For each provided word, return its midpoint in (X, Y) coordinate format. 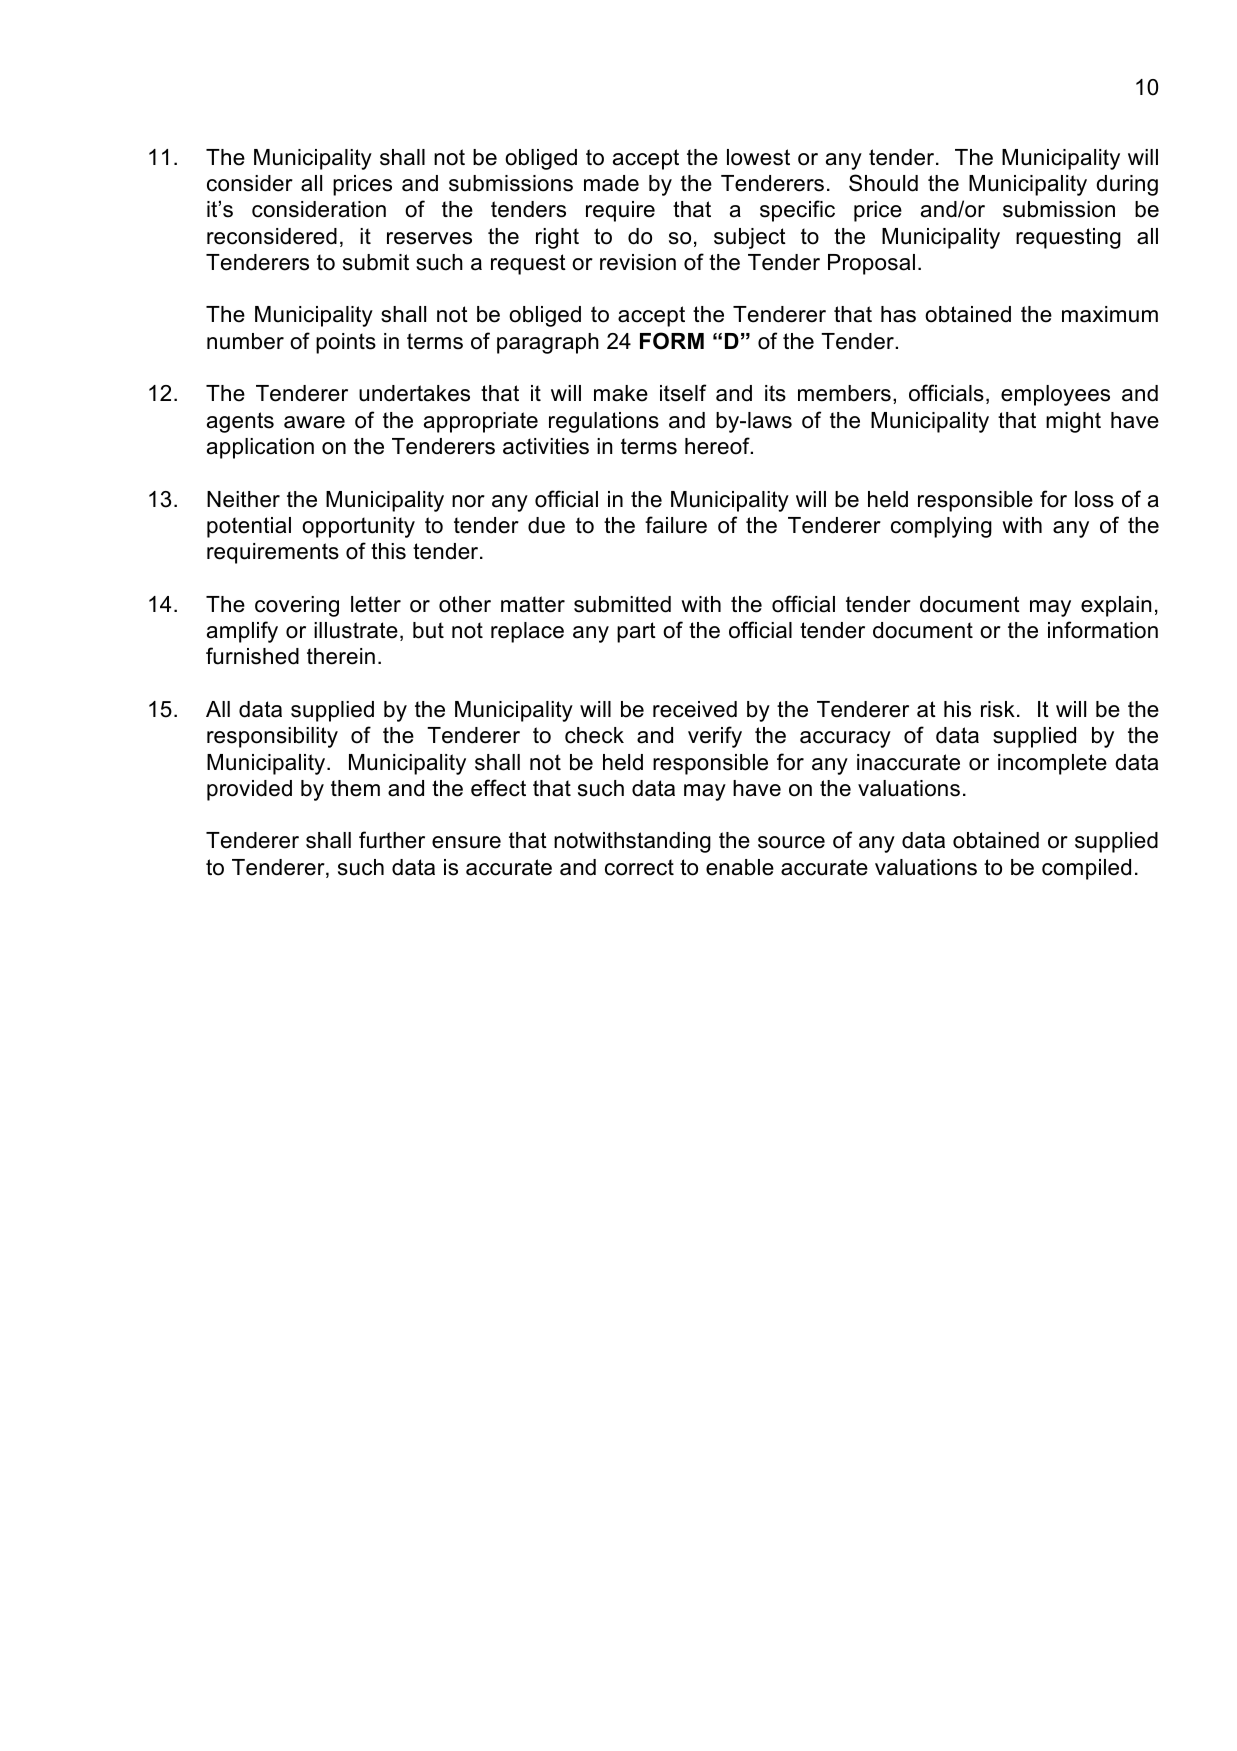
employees (1055, 395)
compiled (1086, 869)
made (611, 183)
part (636, 632)
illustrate (356, 630)
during (1127, 185)
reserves (429, 238)
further (392, 840)
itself (683, 393)
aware (314, 422)
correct (639, 867)
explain (1116, 606)
